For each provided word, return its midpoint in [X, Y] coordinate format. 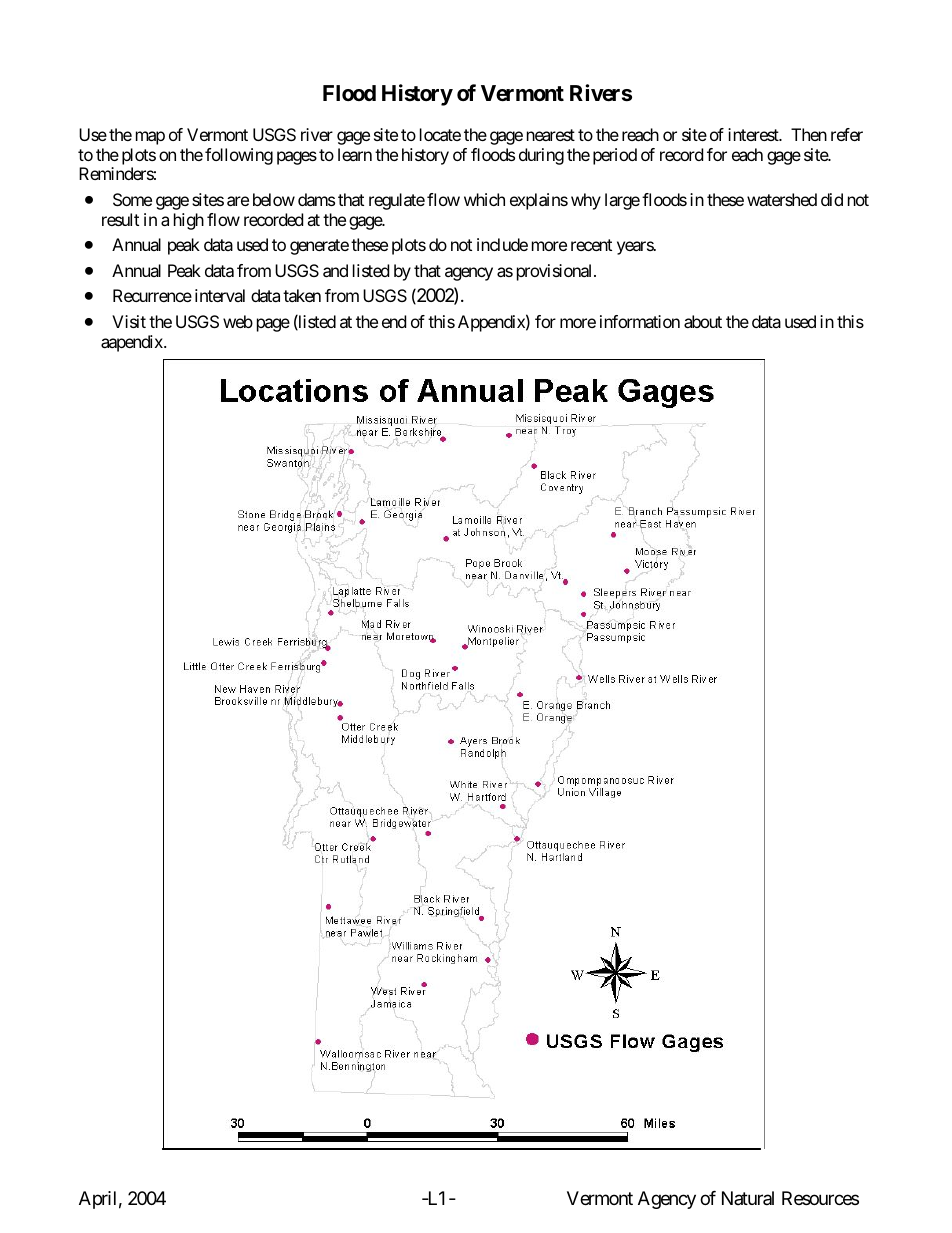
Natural [748, 1198]
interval [220, 295]
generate [319, 247]
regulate [397, 201]
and [335, 270]
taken [302, 295]
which [484, 199]
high [189, 221]
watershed [782, 199]
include [502, 244]
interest [754, 134]
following [239, 156]
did [832, 199]
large [622, 201]
